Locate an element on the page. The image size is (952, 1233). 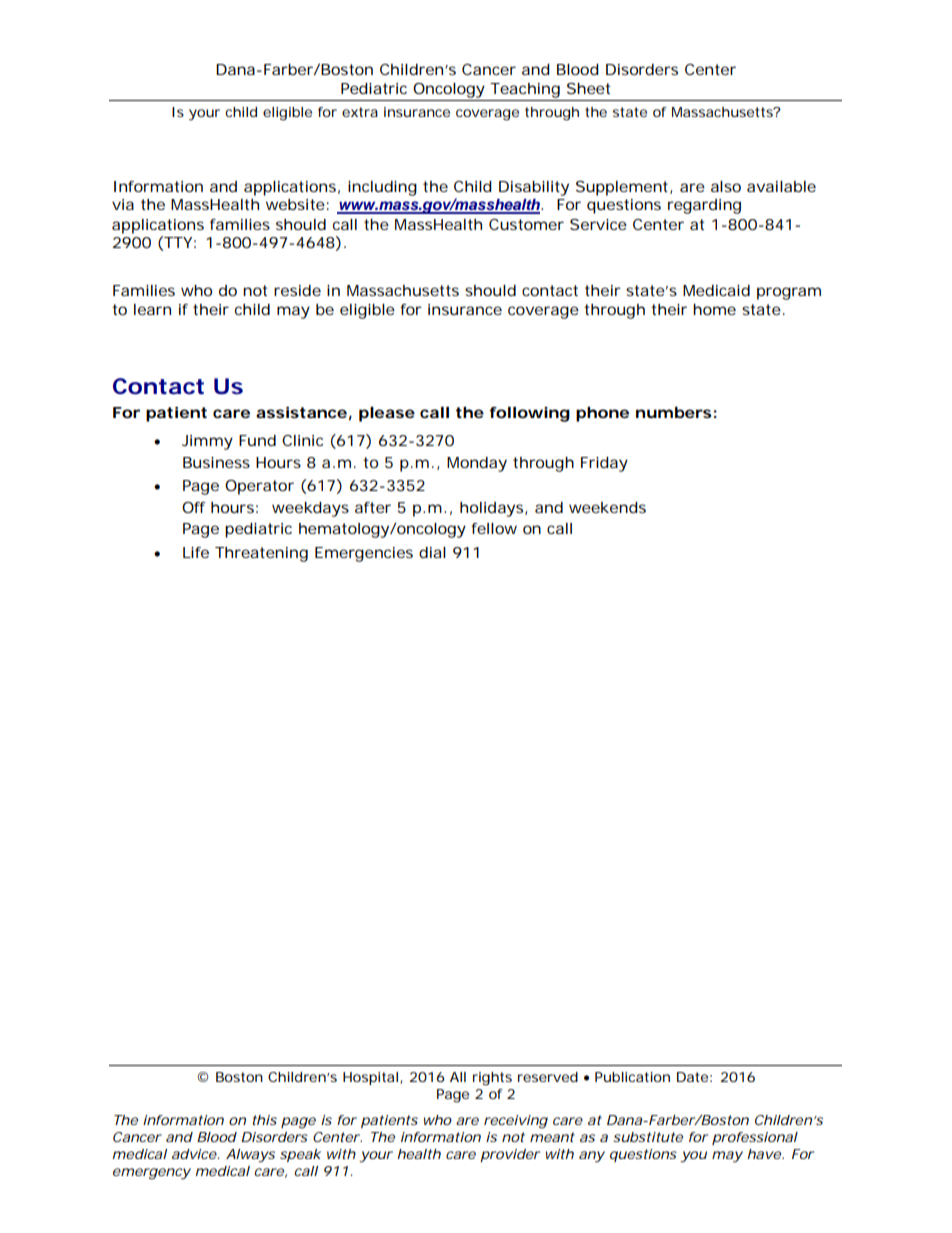
via is located at coordinates (123, 204).
